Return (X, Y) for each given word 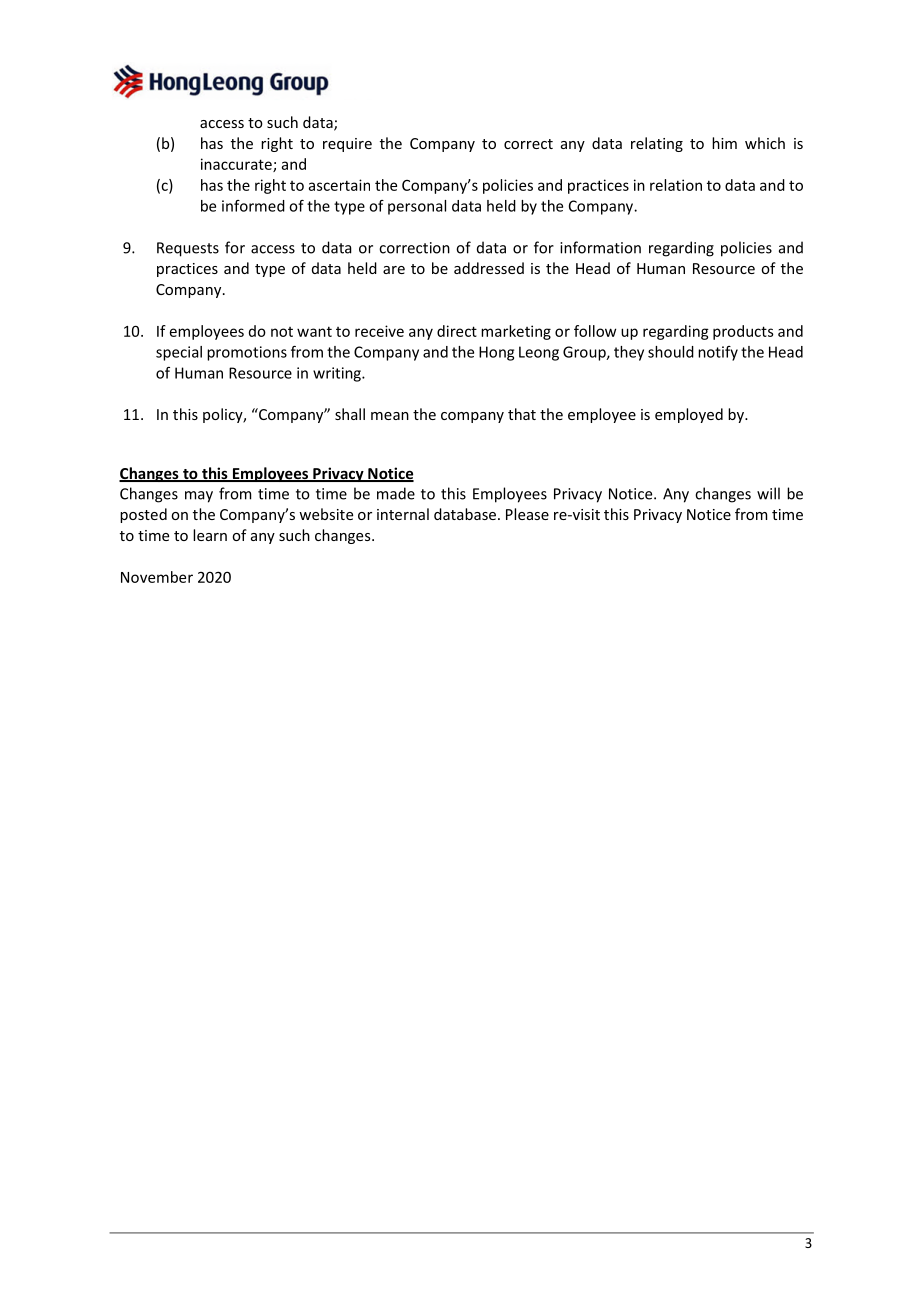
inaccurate (237, 165)
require (347, 145)
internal (403, 514)
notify (718, 353)
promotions (247, 353)
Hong (496, 353)
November (157, 577)
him (724, 143)
